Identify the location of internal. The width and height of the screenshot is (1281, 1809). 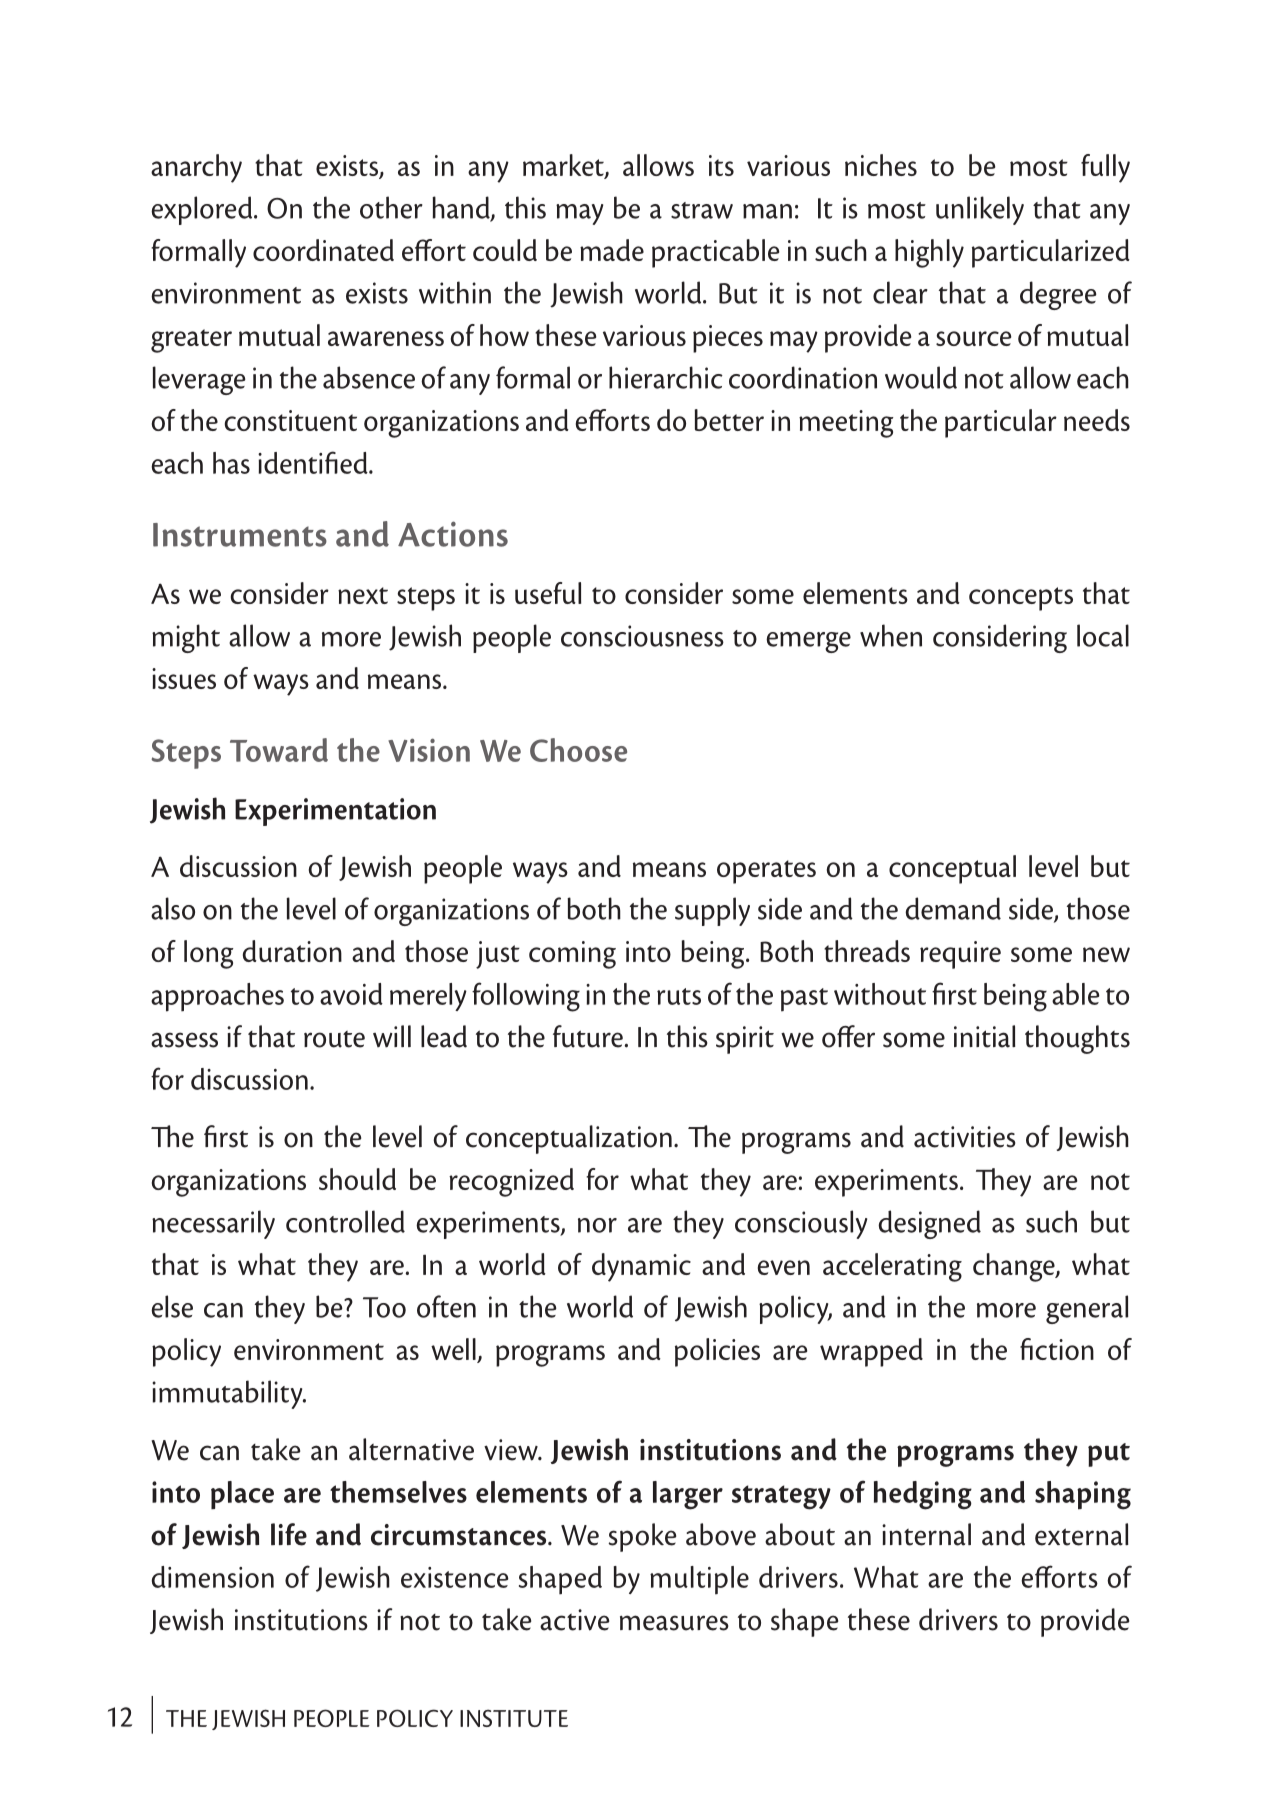
(926, 1534).
